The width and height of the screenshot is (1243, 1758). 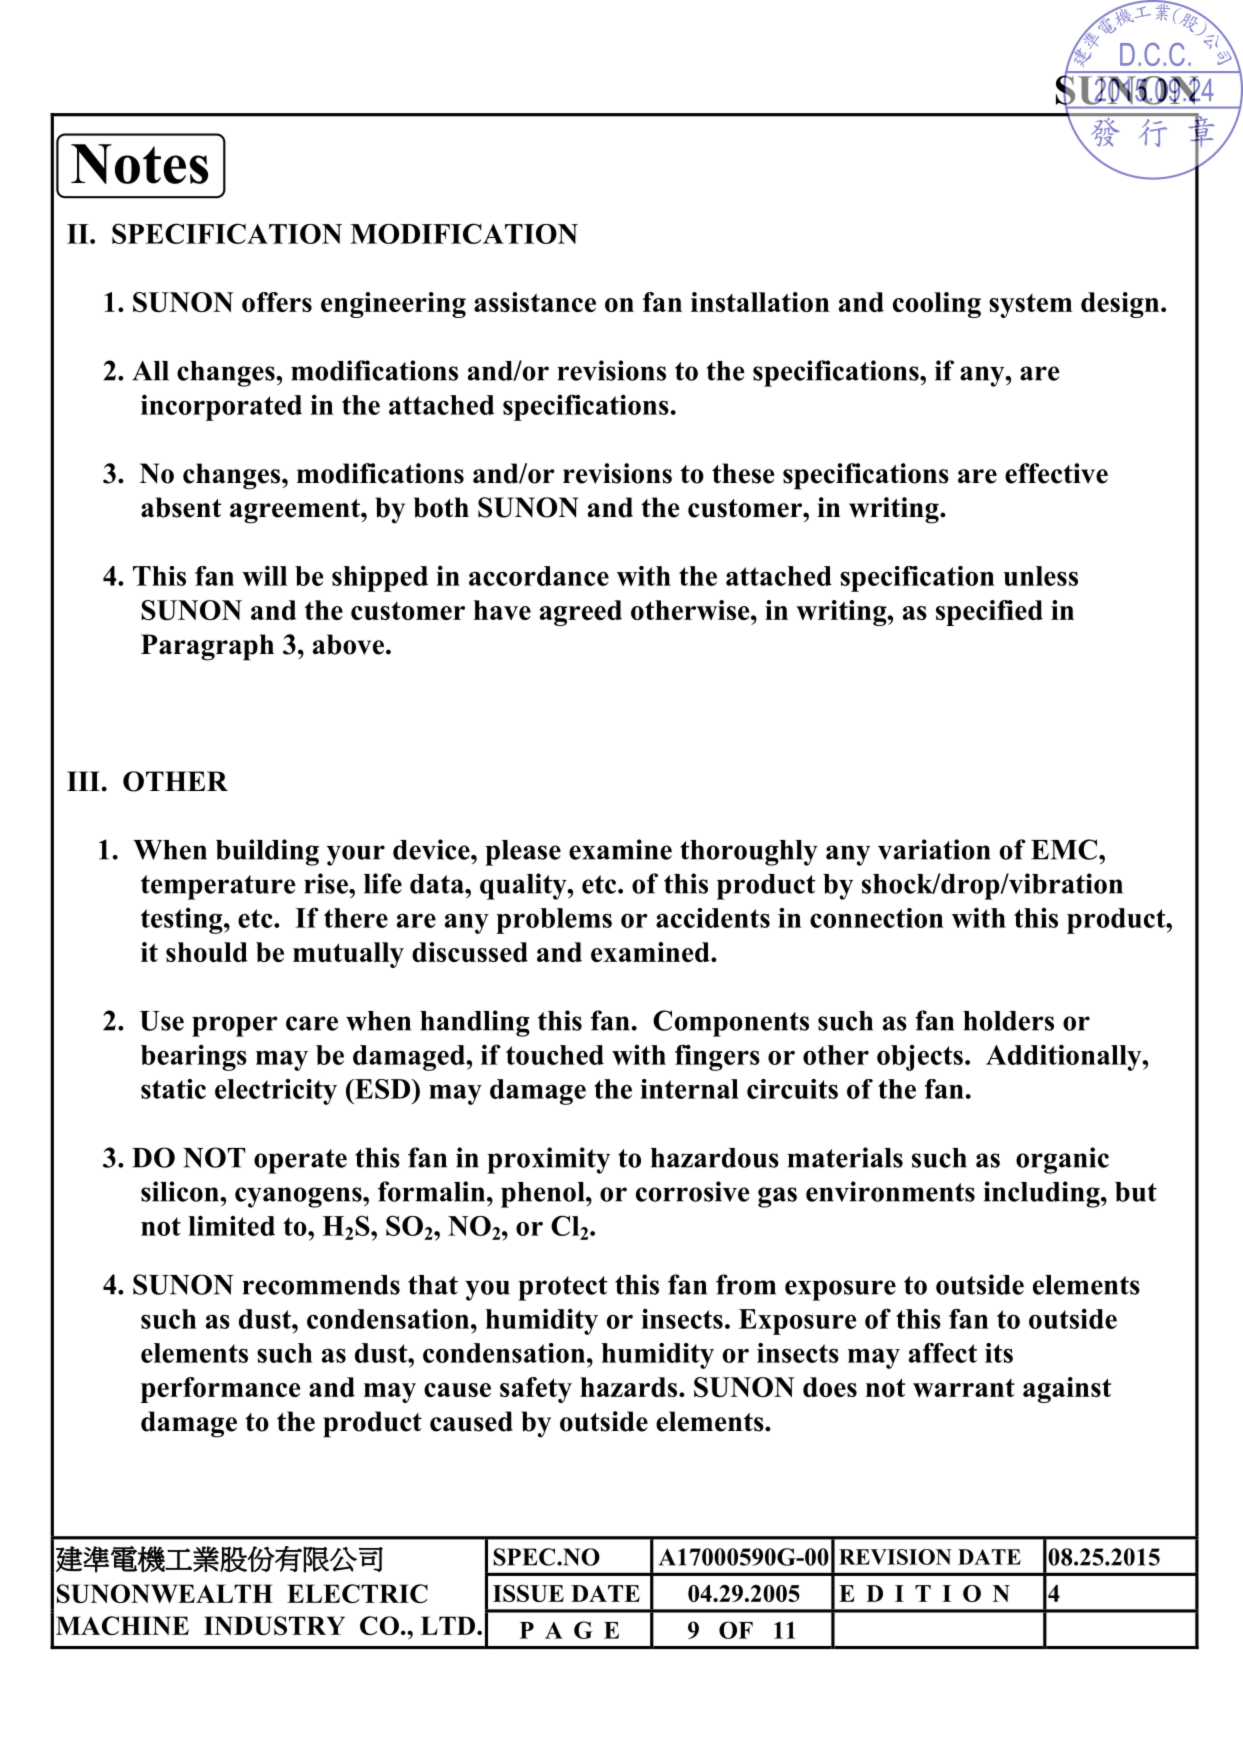 What do you see at coordinates (449, 1625) in the screenshot?
I see `LTD` at bounding box center [449, 1625].
